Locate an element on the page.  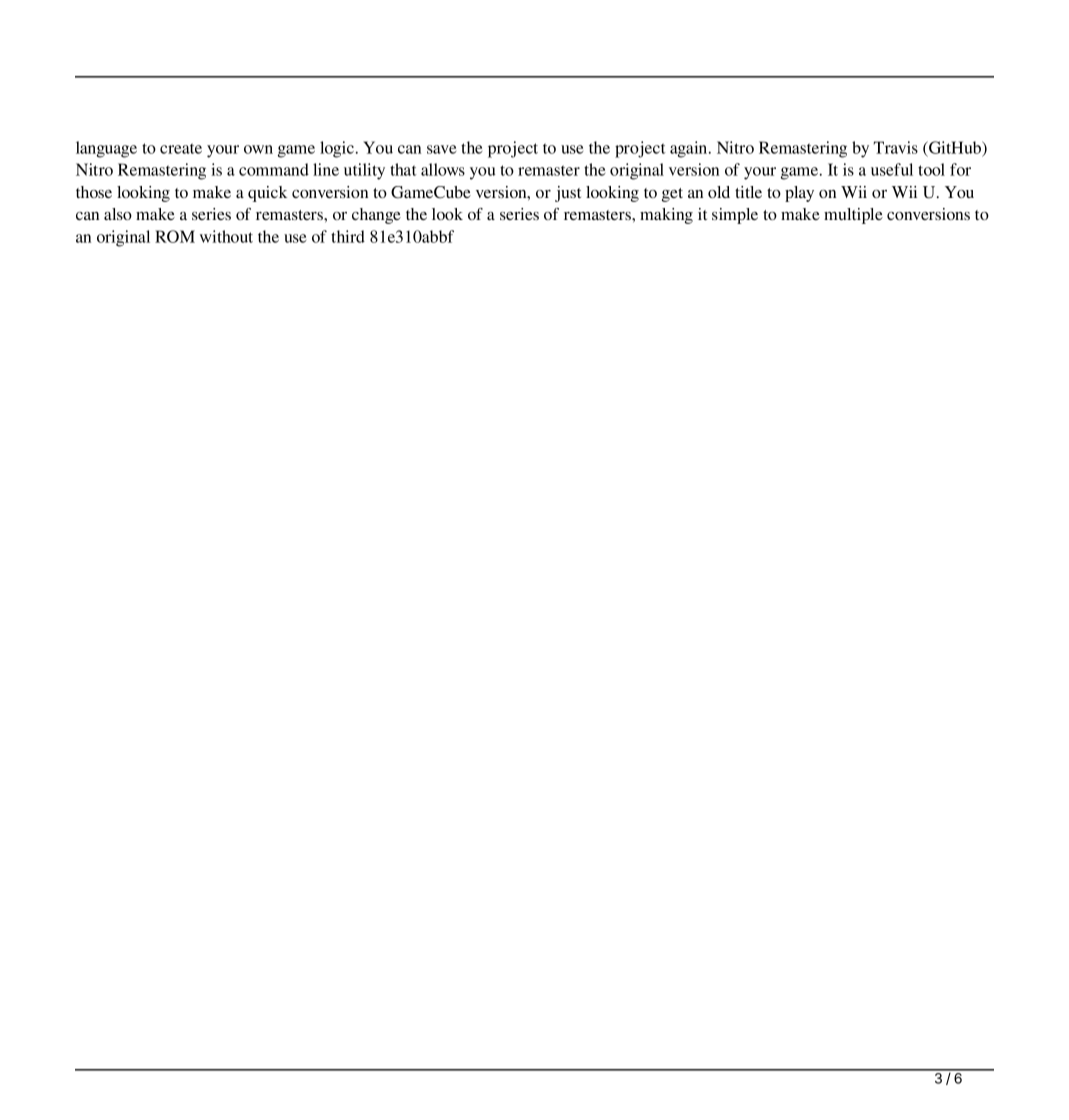
useful is located at coordinates (892, 169).
